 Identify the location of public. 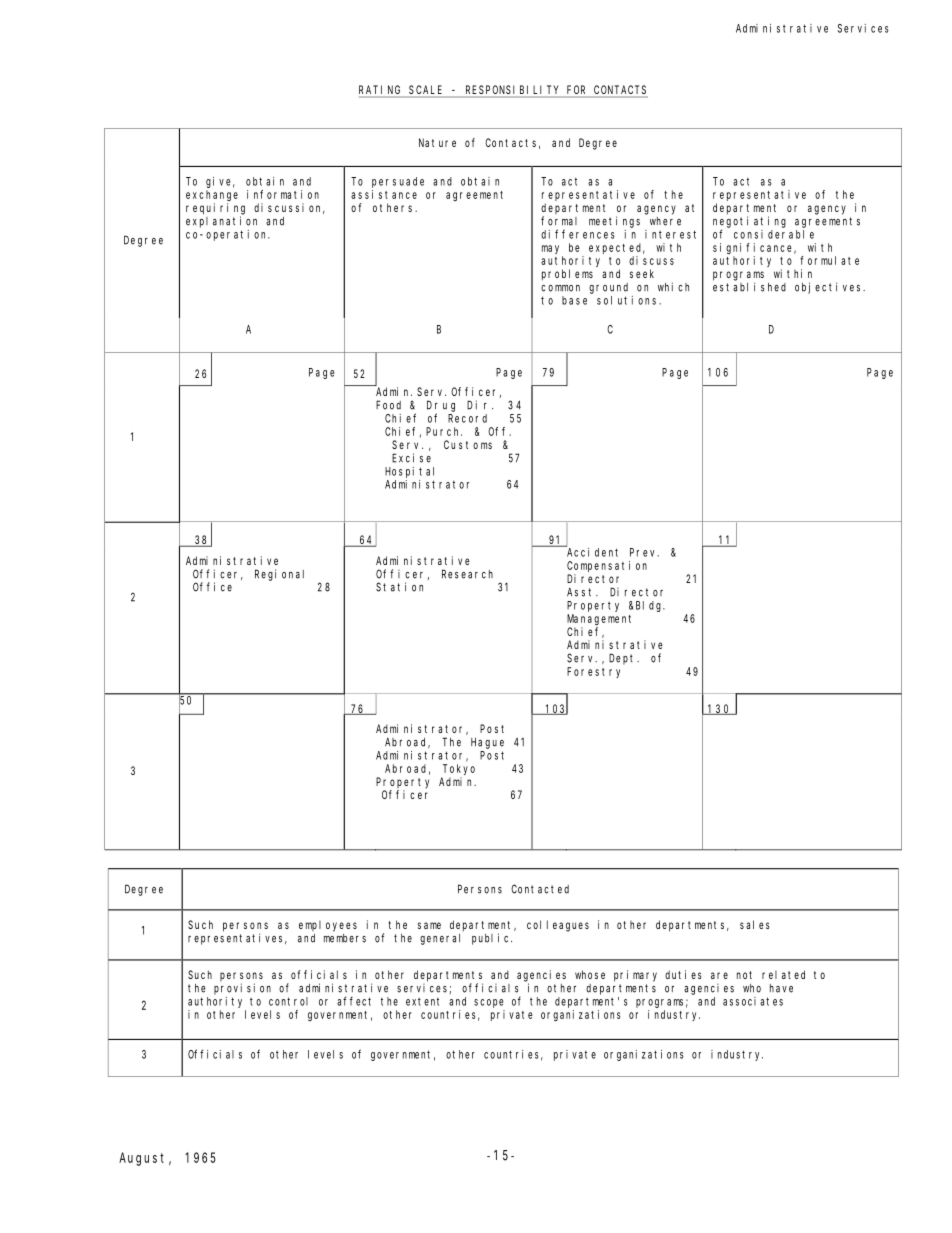
(492, 939).
